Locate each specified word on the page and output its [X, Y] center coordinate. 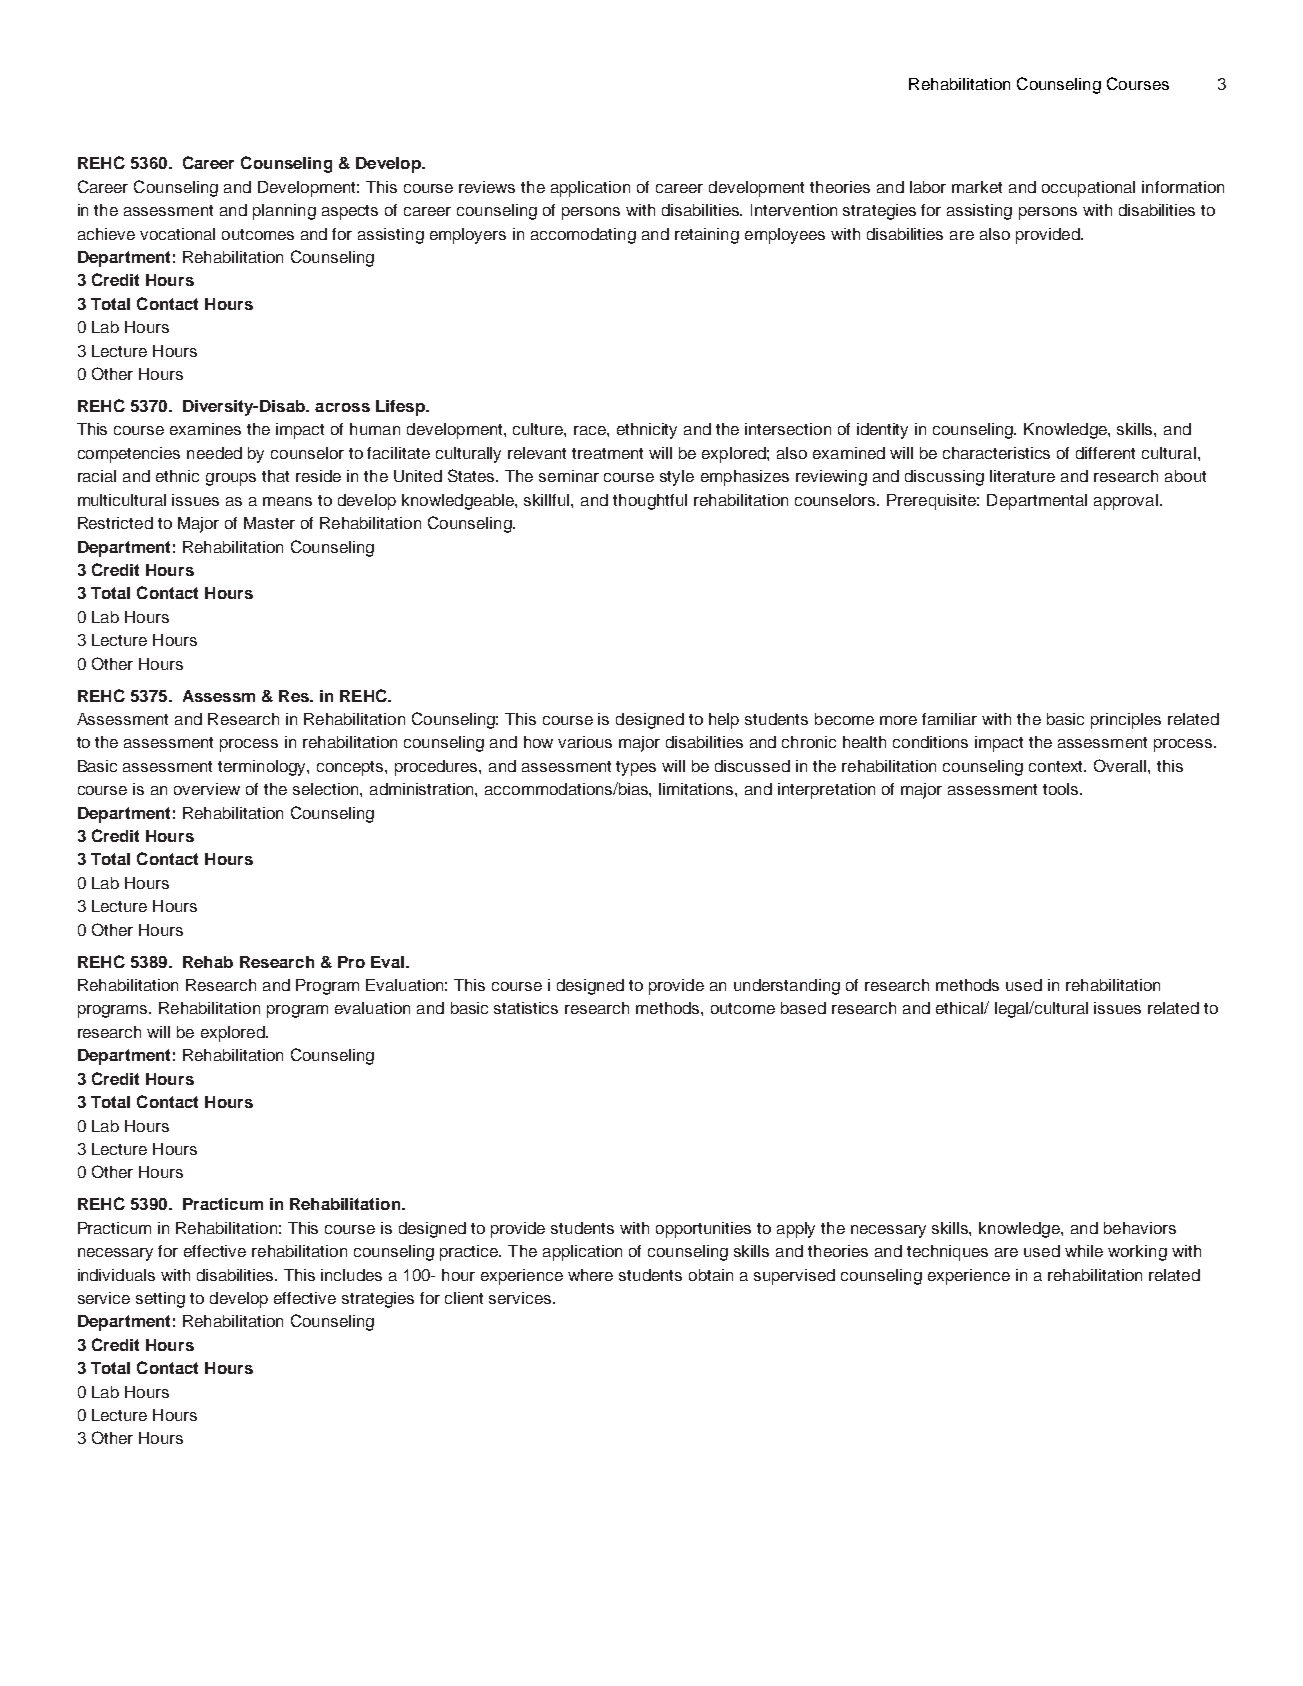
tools [1062, 789]
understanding [787, 987]
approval [1126, 502]
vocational [177, 234]
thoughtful [650, 502]
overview [207, 789]
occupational [1088, 189]
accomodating [583, 236]
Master [269, 523]
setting [160, 1300]
